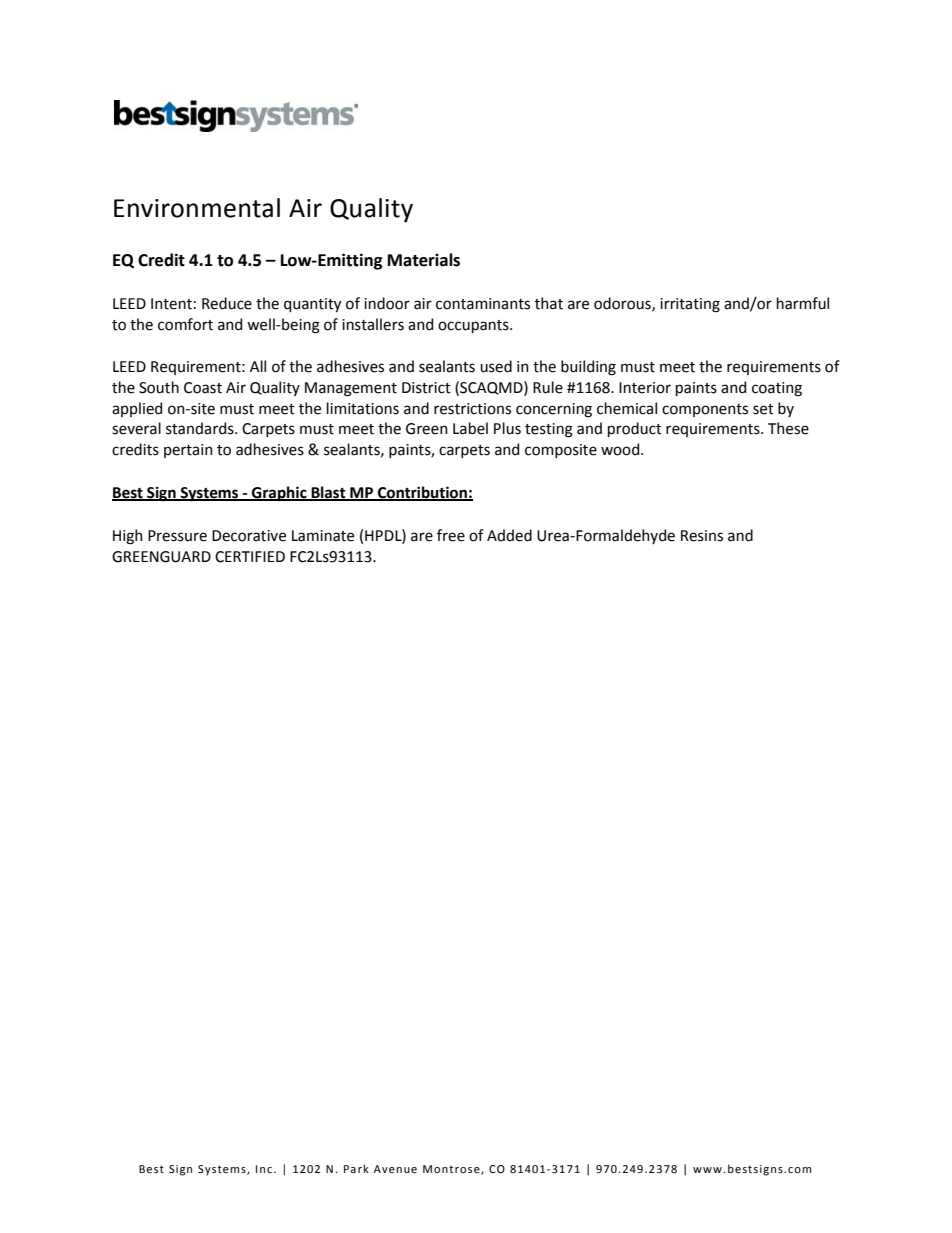 The width and height of the screenshot is (952, 1233). I want to click on CERTIFIED, so click(250, 557).
